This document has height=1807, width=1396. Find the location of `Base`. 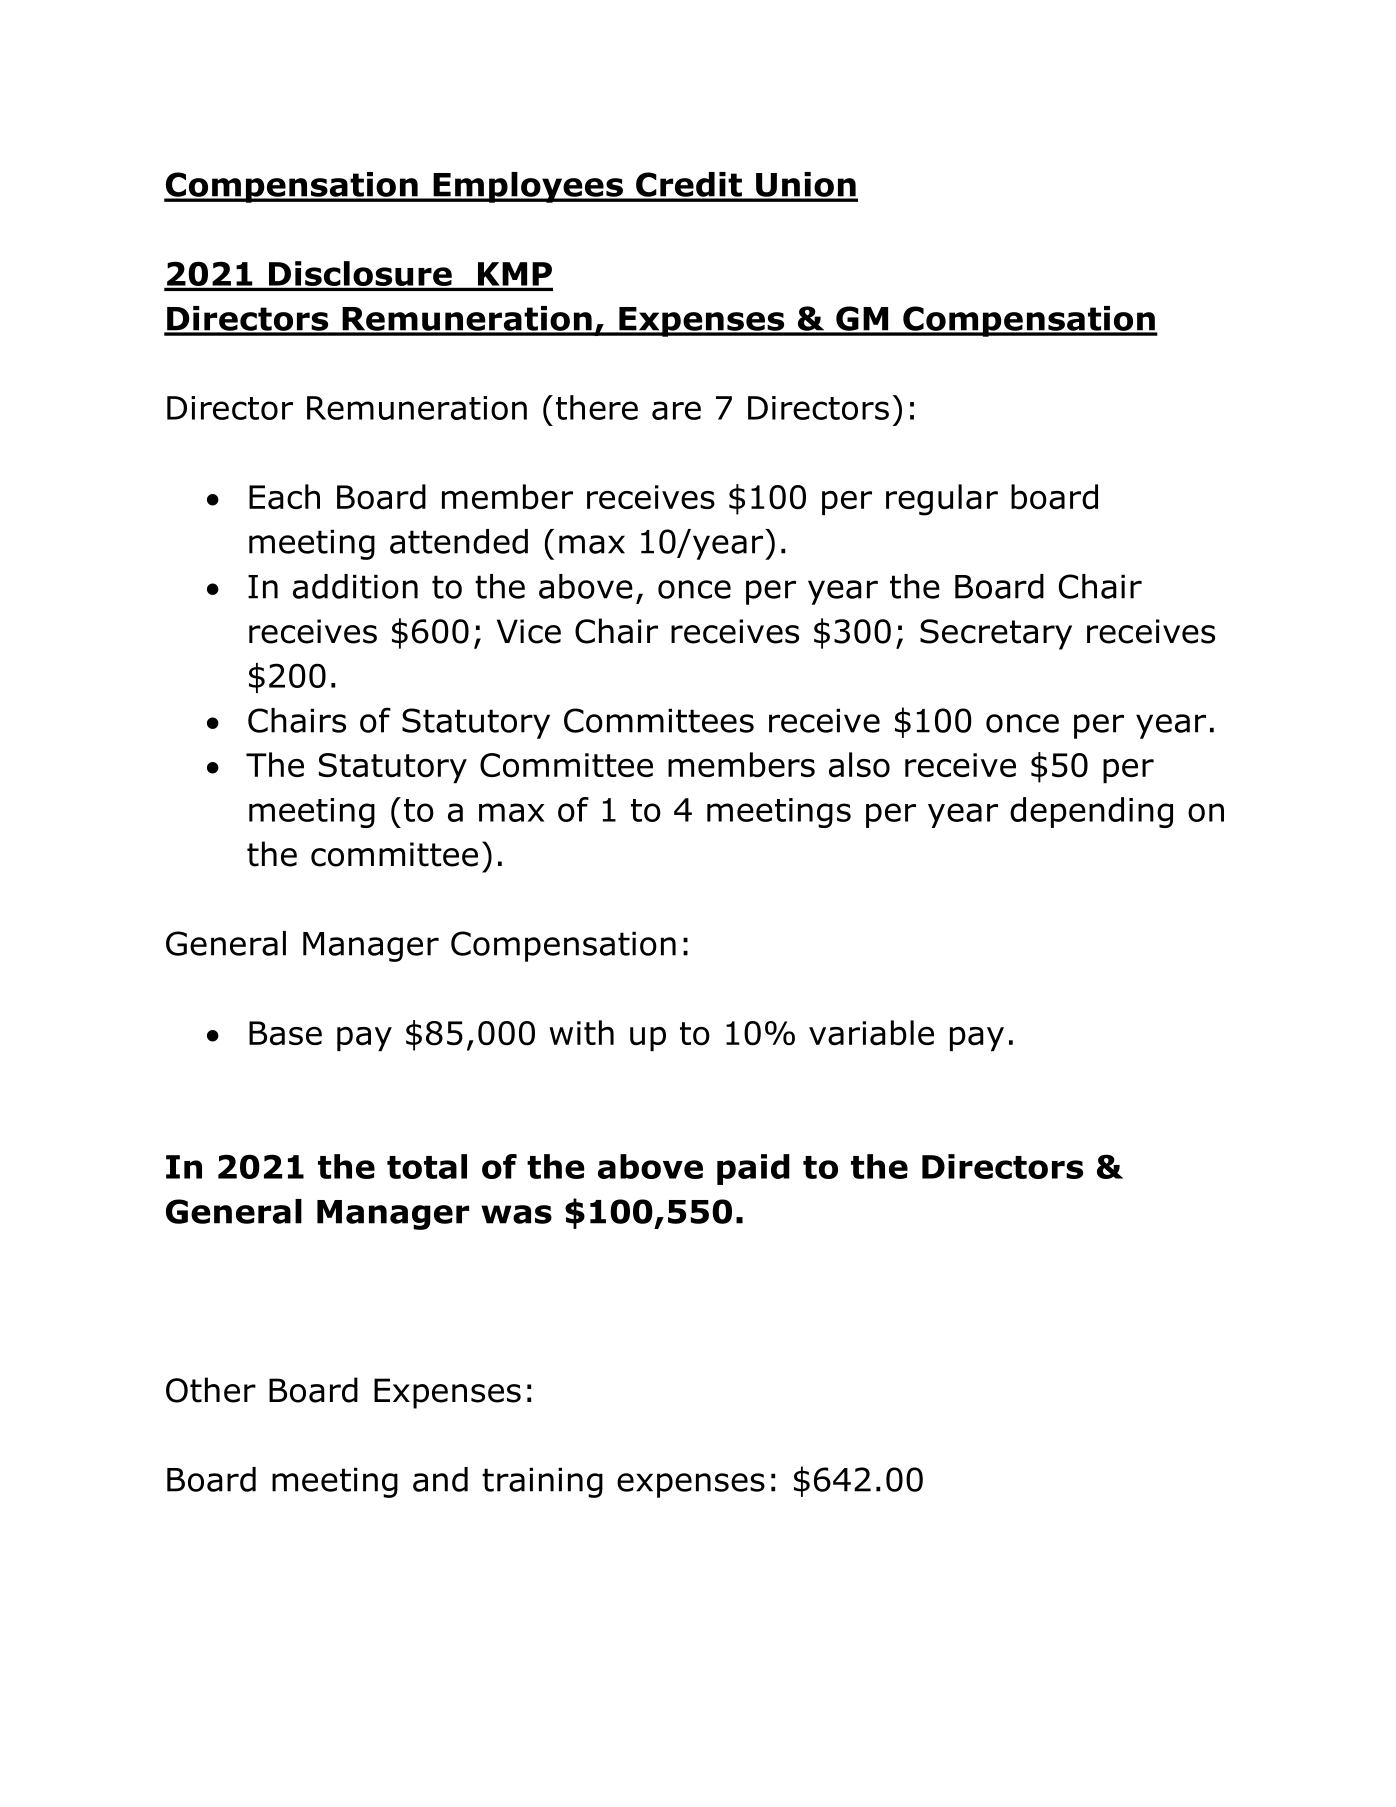

Base is located at coordinates (285, 1033).
